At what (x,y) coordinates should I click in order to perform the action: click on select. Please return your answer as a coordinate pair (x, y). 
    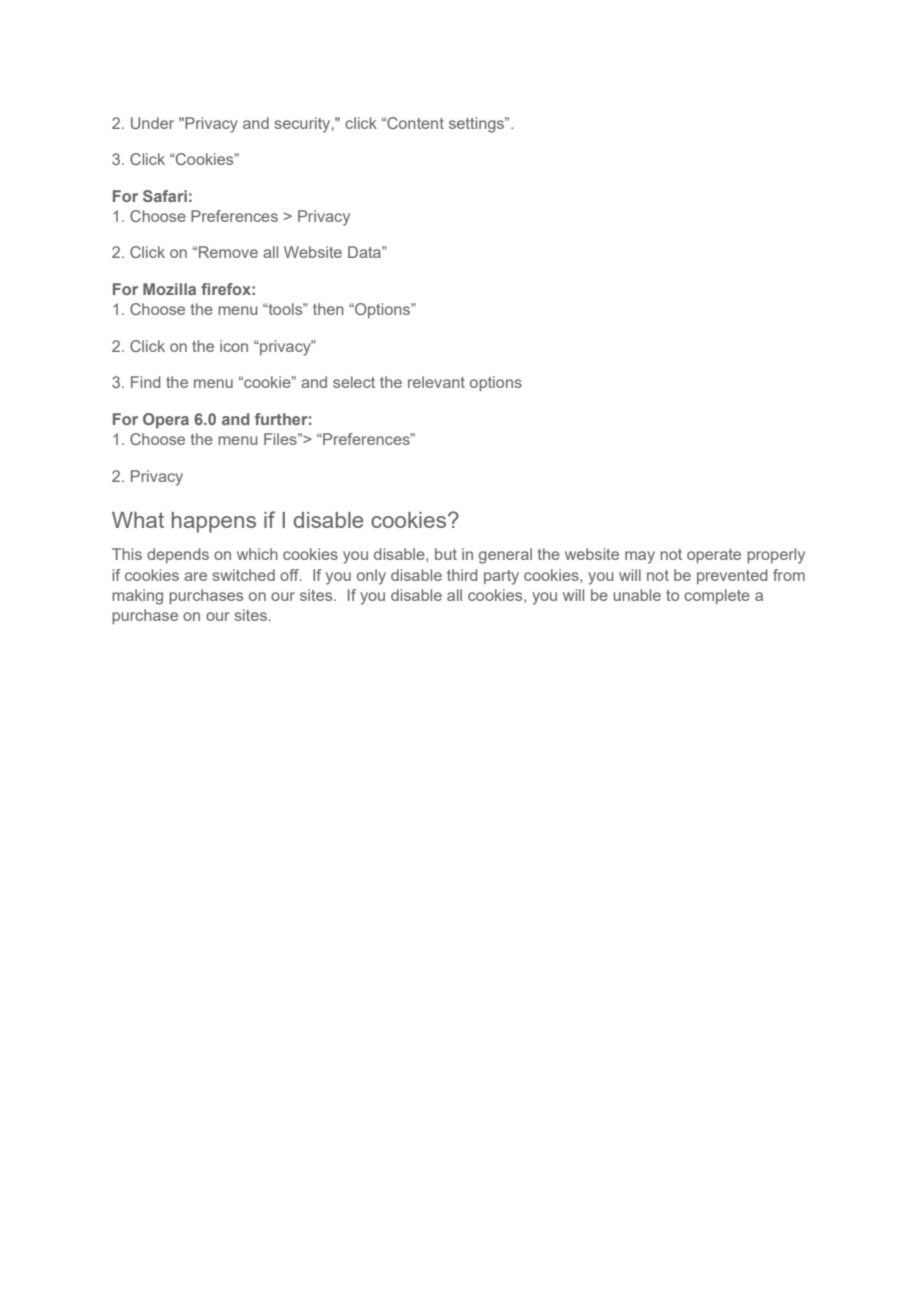
    Looking at the image, I should click on (354, 382).
